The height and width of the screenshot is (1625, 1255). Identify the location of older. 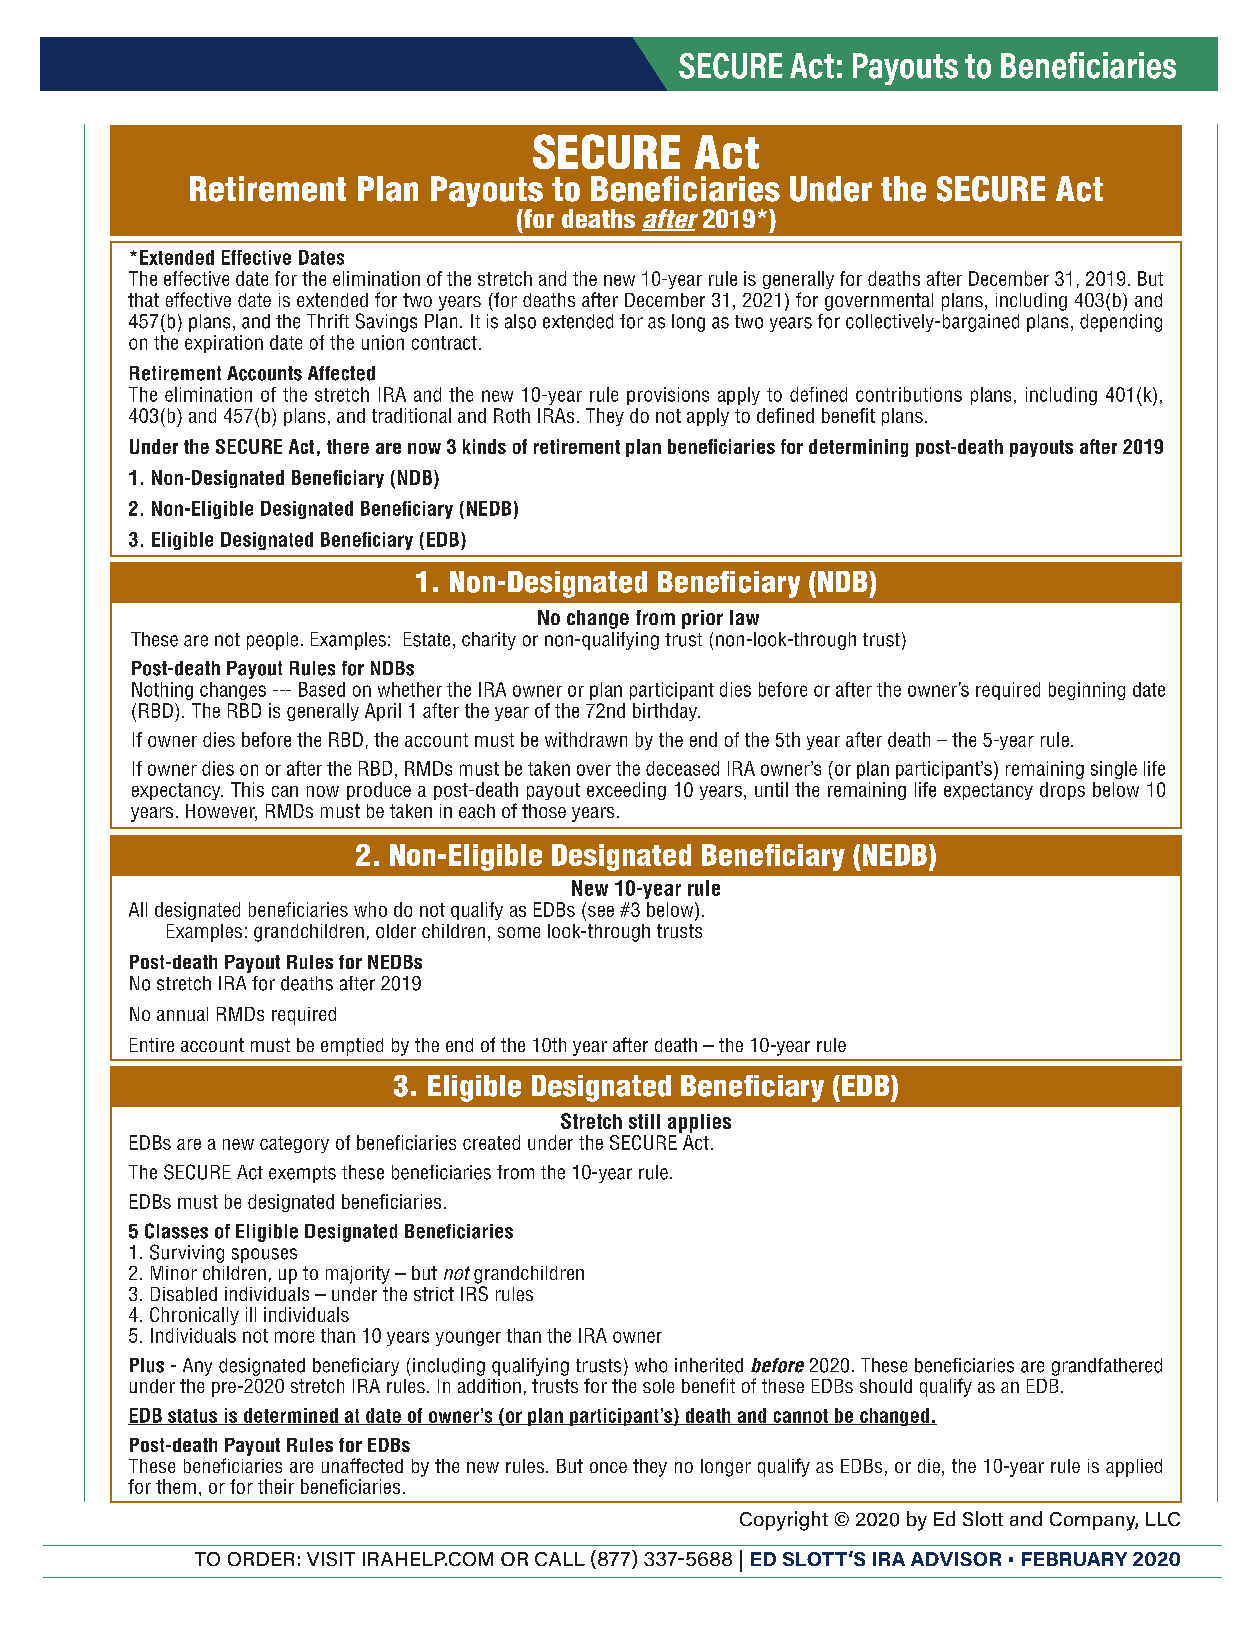
(396, 931).
